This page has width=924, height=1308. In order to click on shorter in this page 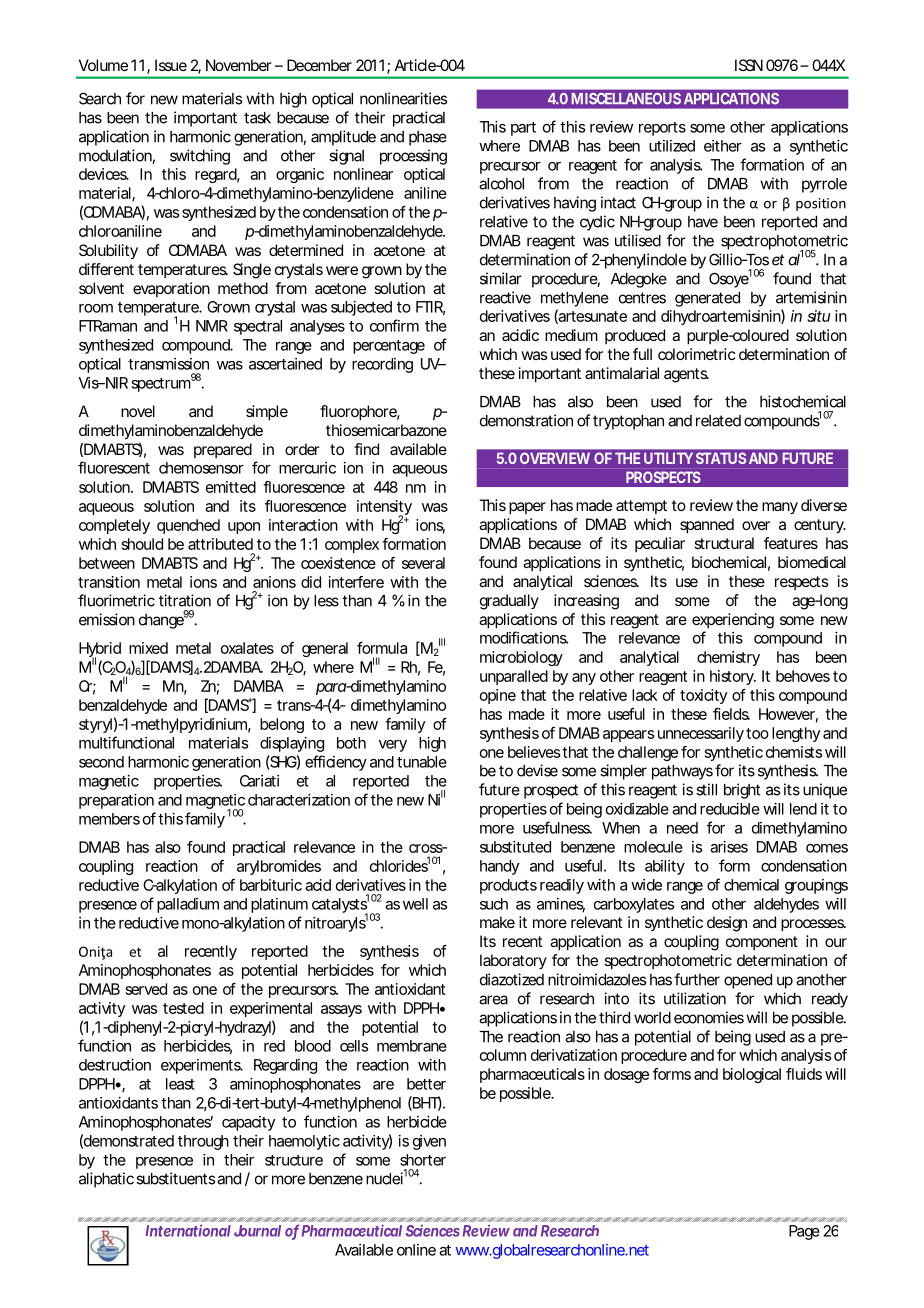, I will do `click(423, 1160)`.
